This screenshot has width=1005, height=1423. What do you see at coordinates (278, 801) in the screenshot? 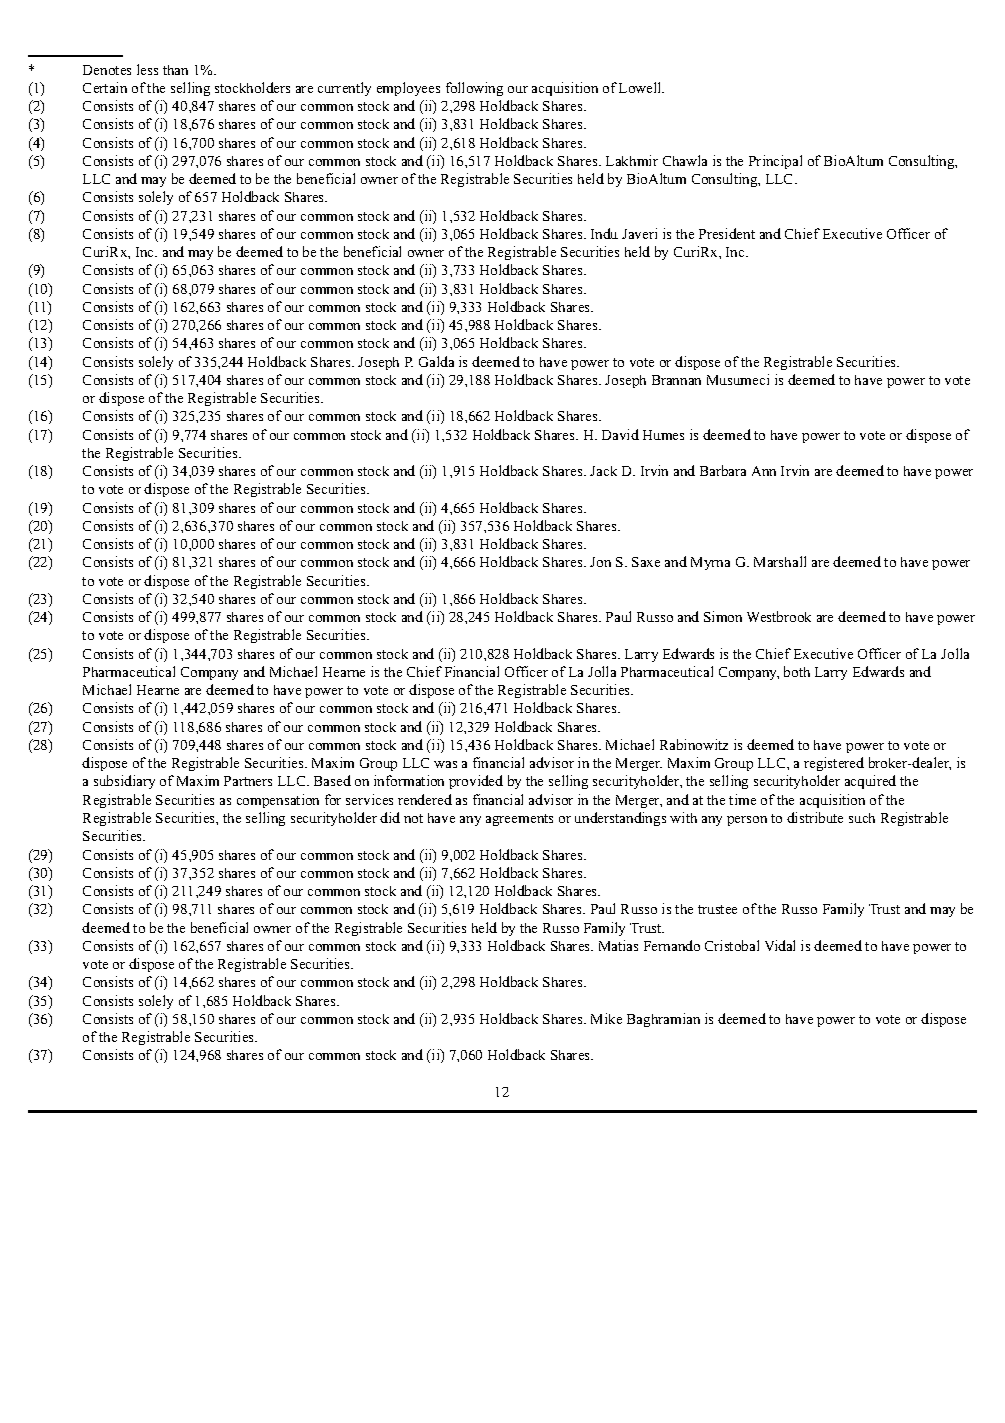
I see `compensation` at bounding box center [278, 801].
